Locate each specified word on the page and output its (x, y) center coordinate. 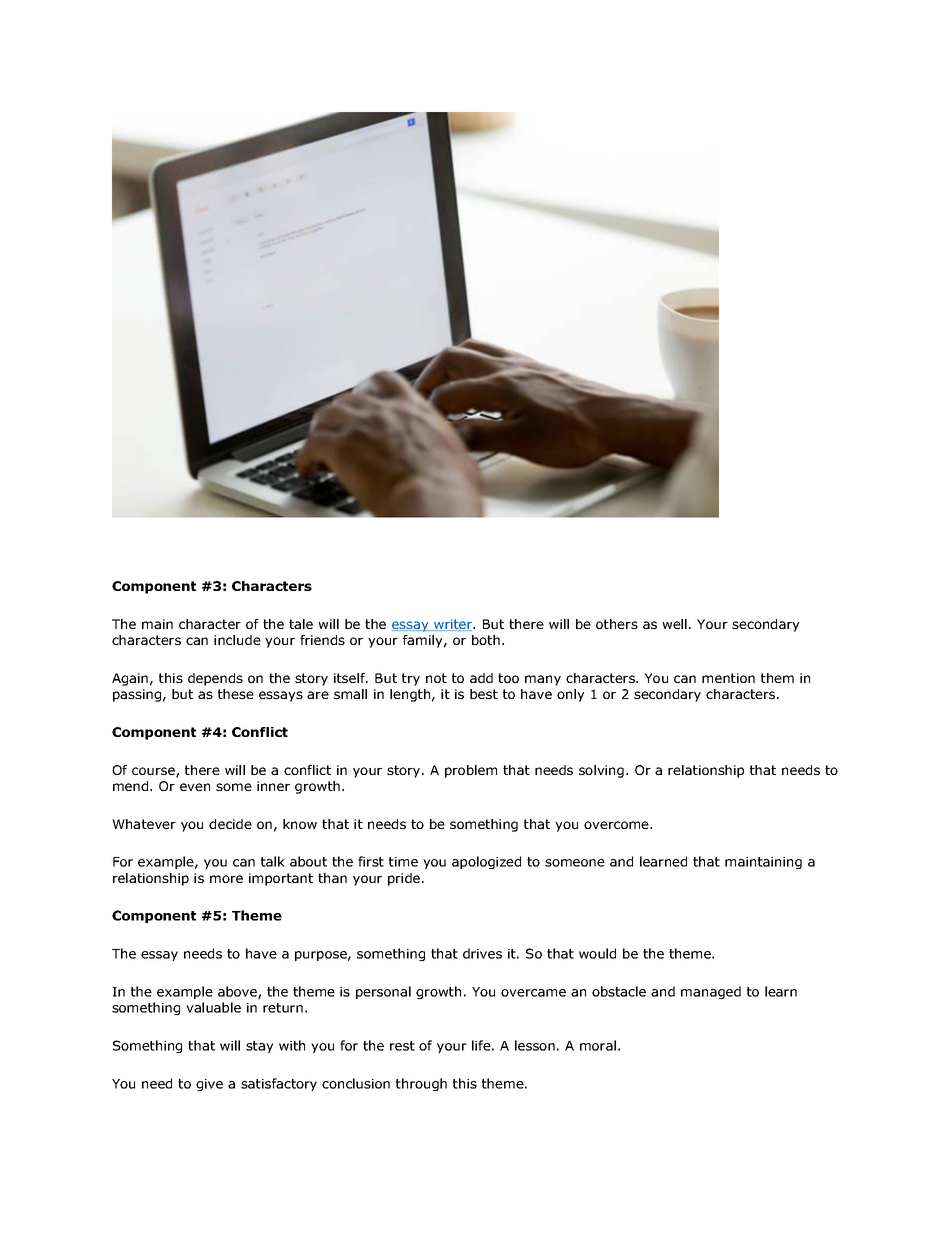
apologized (486, 862)
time (403, 862)
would (597, 953)
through (421, 1084)
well (674, 624)
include (237, 640)
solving (601, 771)
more (226, 879)
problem (471, 771)
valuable (213, 1007)
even (195, 787)
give (209, 1085)
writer (453, 625)
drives (482, 953)
